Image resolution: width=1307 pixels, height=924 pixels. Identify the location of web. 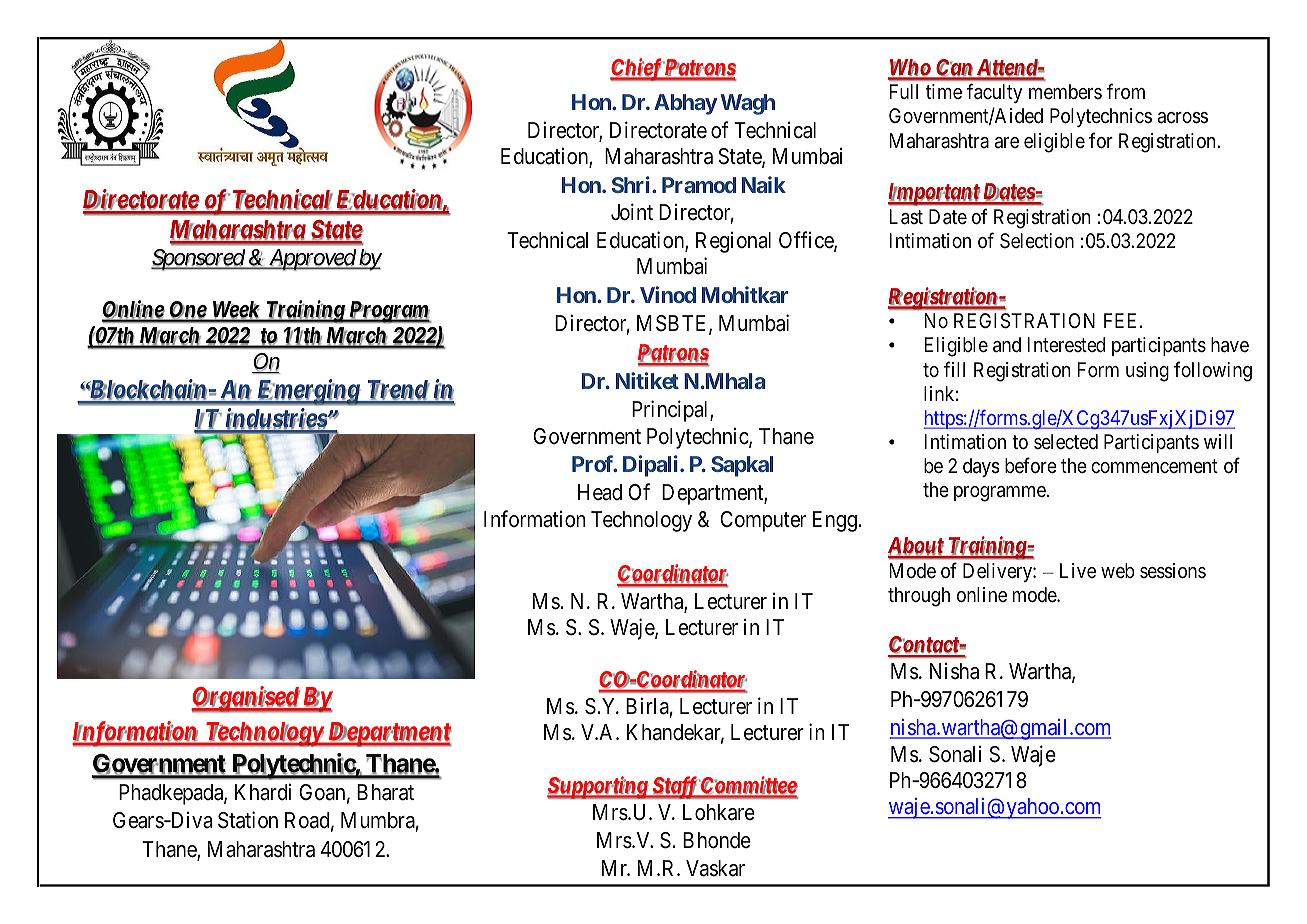
(1118, 570).
